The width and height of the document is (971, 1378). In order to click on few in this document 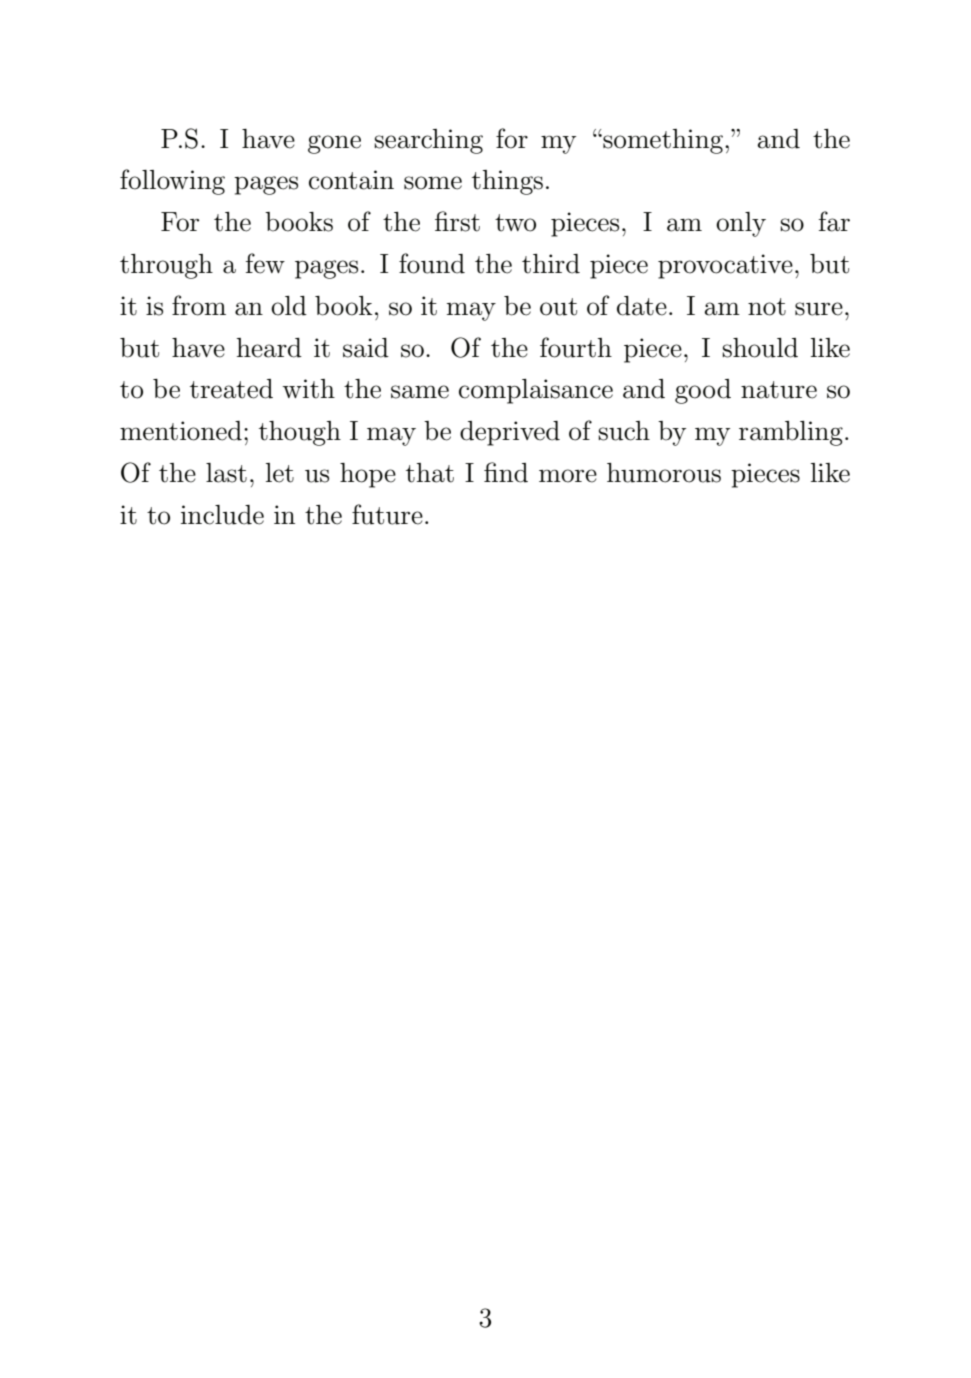, I will do `click(265, 263)`.
